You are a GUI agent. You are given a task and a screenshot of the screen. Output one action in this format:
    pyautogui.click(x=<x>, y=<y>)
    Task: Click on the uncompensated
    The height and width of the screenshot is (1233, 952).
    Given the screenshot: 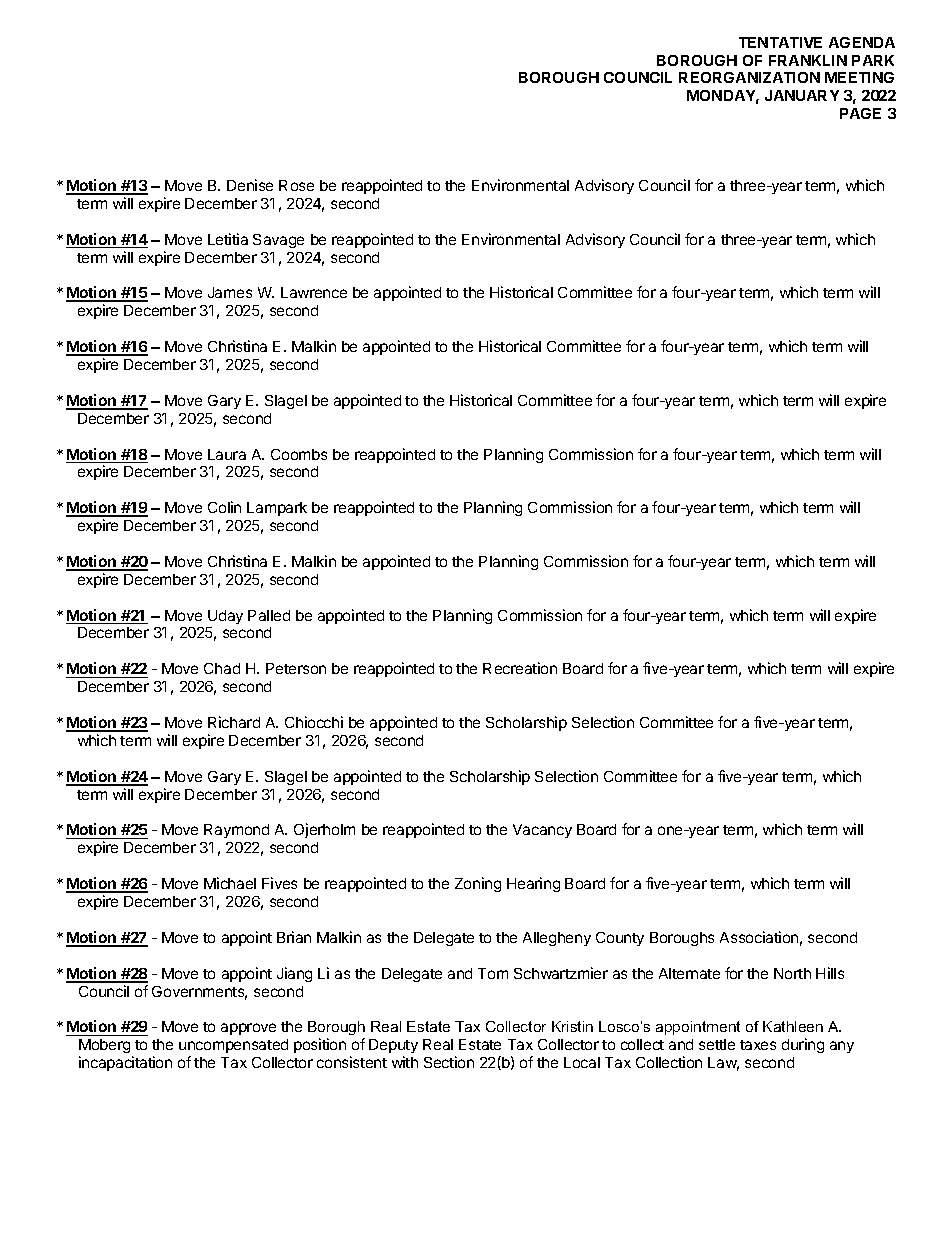 What is the action you would take?
    pyautogui.click(x=233, y=1046)
